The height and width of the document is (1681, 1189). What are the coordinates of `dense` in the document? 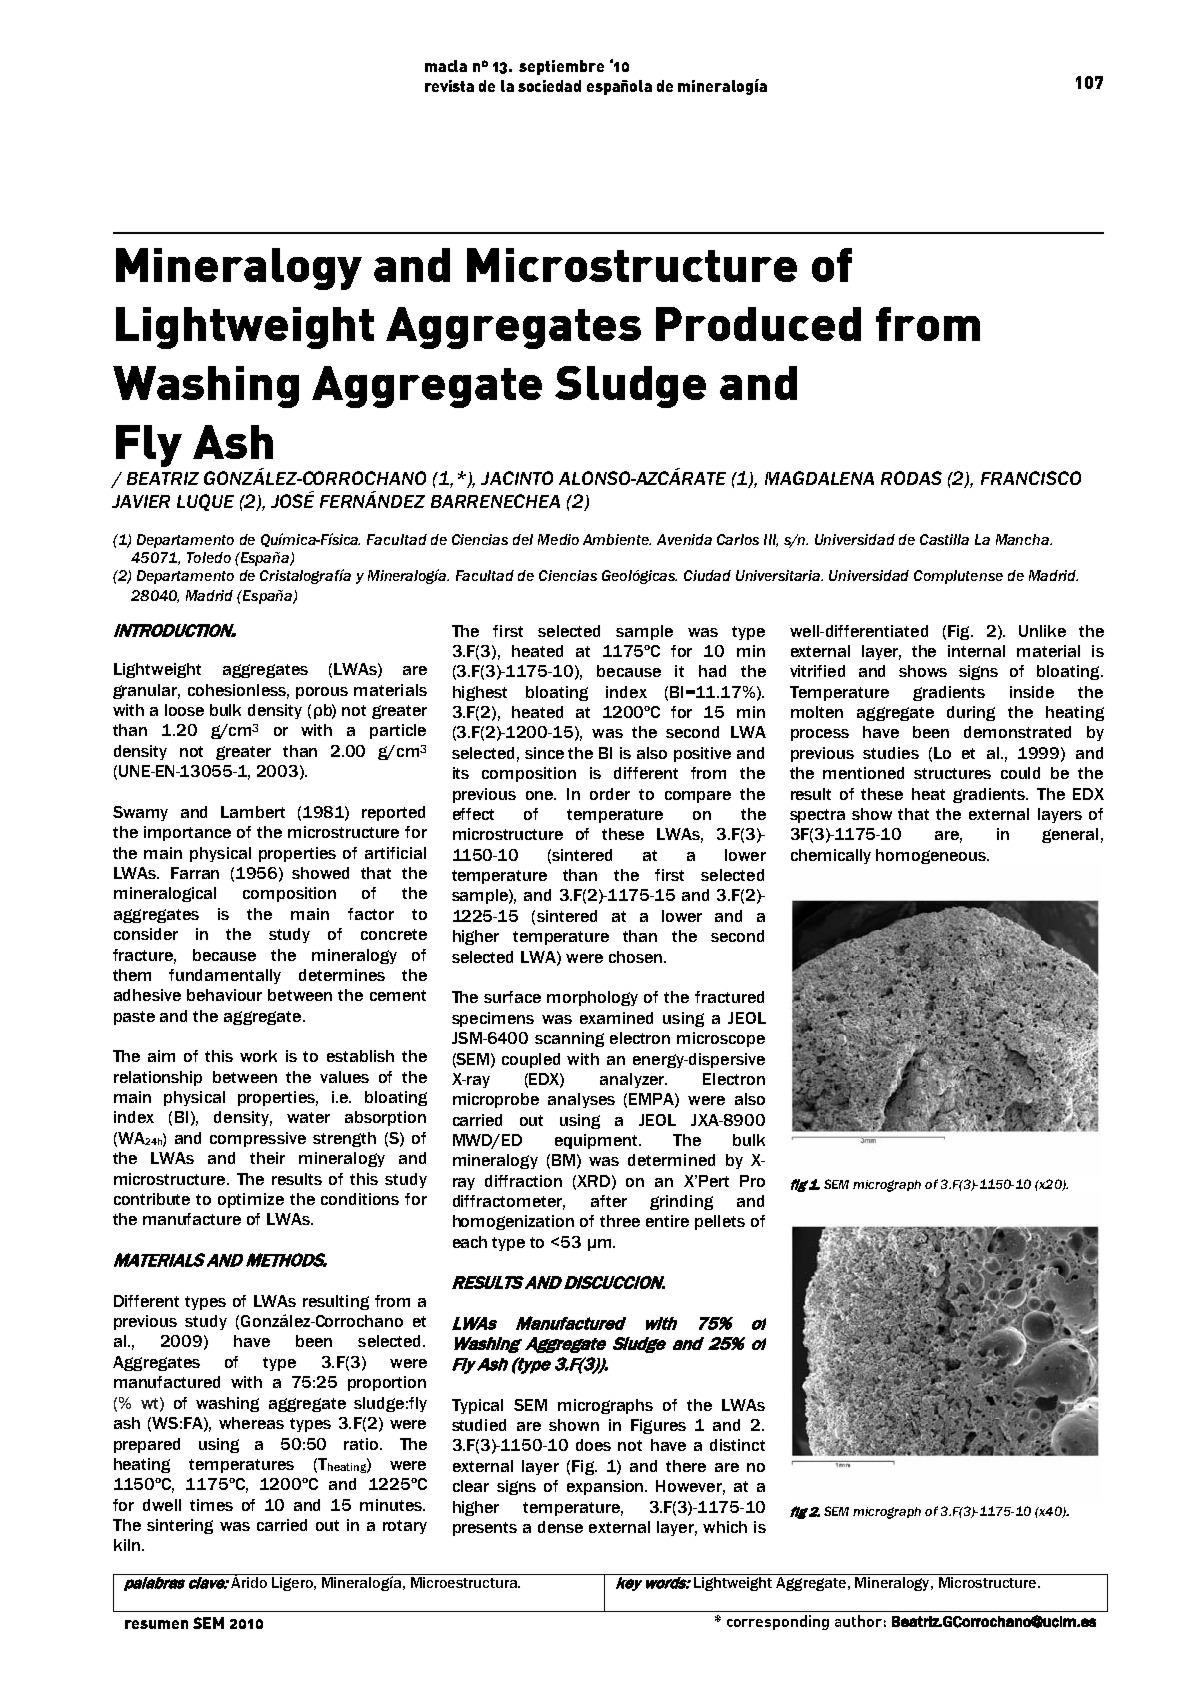 It's located at (560, 1527).
